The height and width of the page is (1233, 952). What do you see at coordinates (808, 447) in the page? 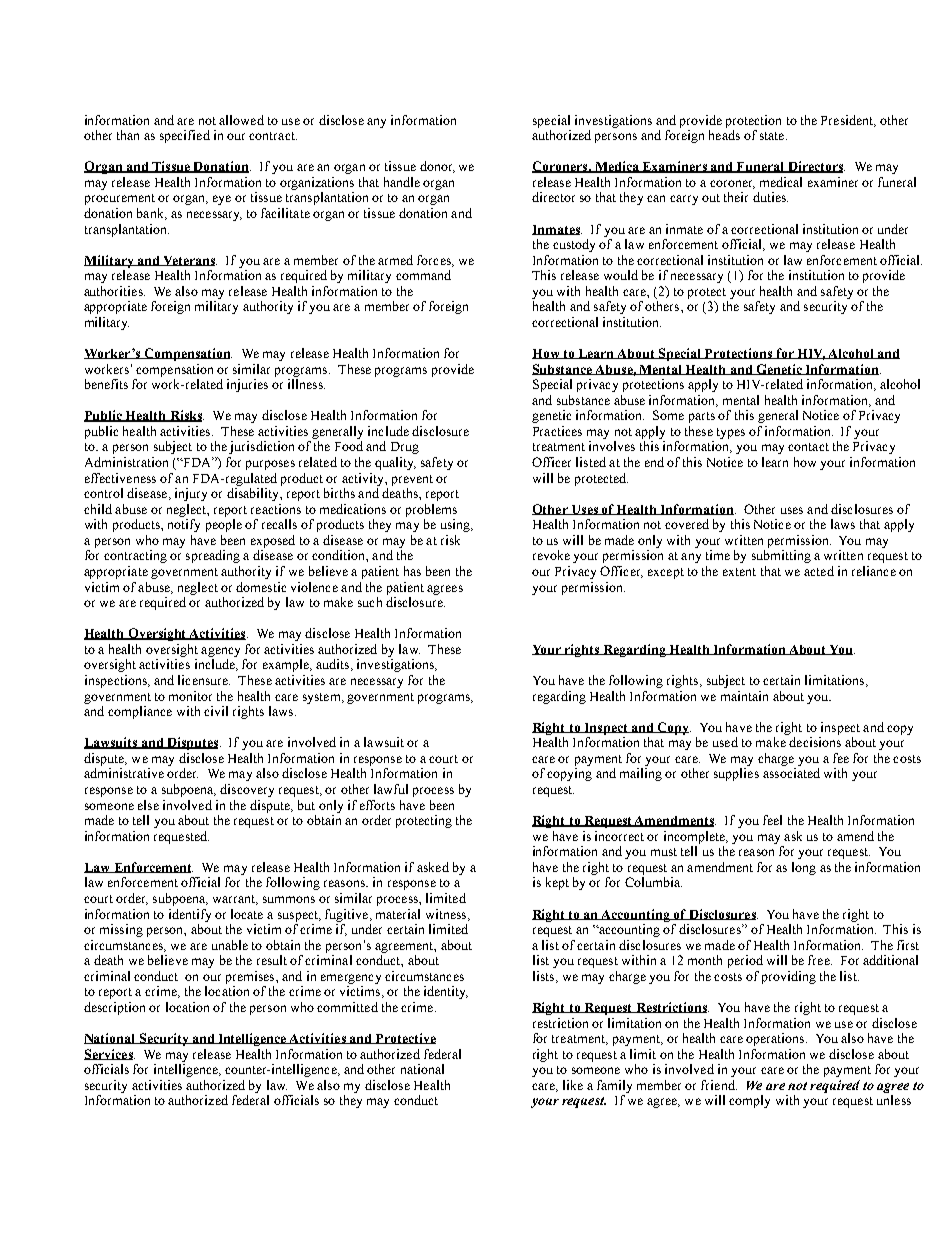
I see `contact` at bounding box center [808, 447].
